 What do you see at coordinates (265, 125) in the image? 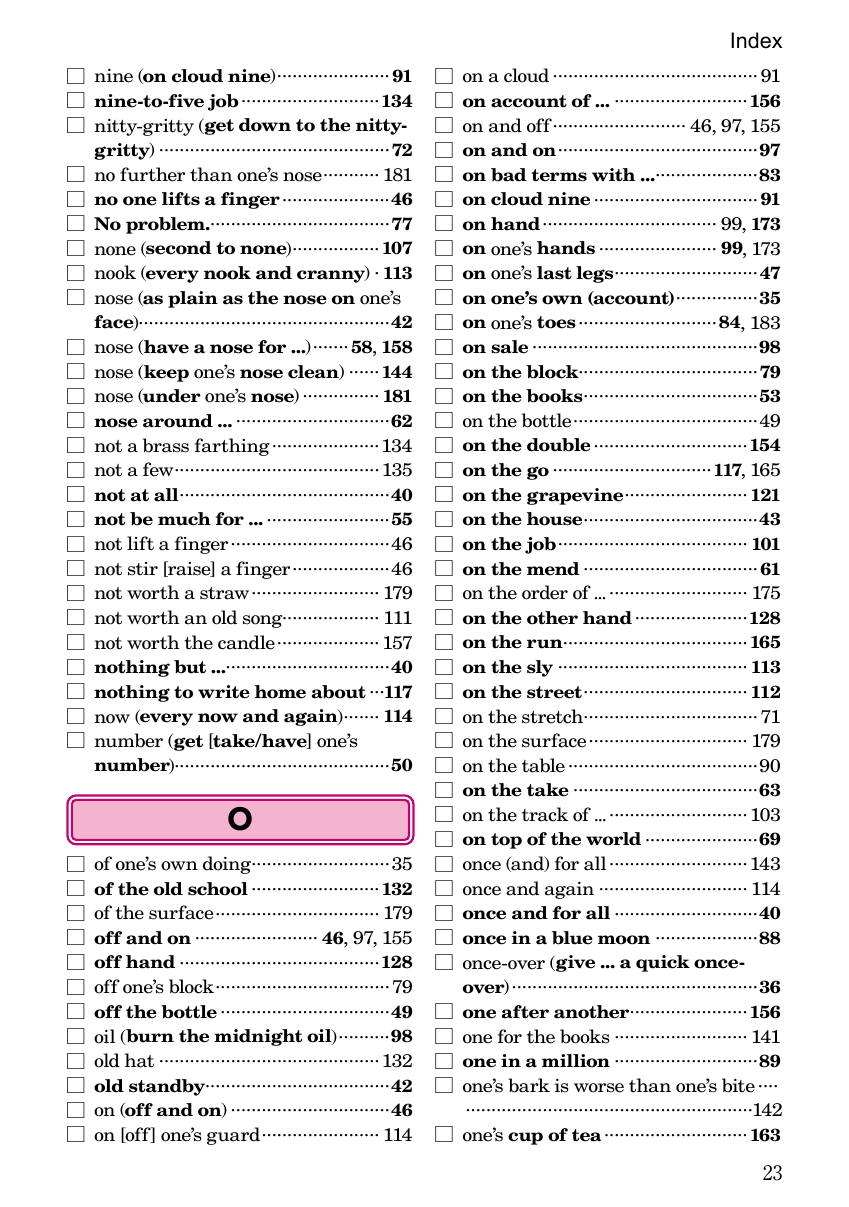
I see `down` at bounding box center [265, 125].
